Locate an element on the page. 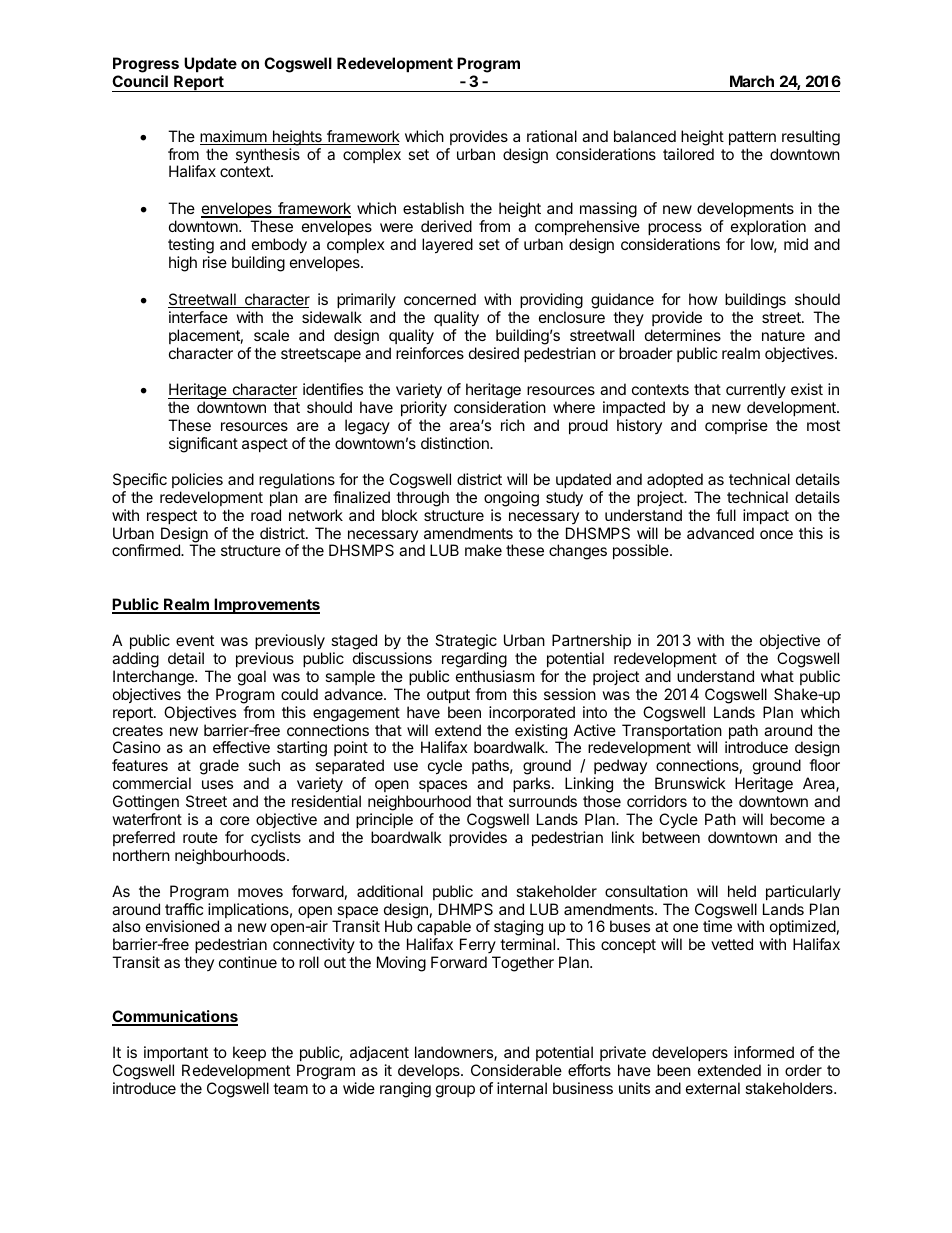  rational is located at coordinates (552, 136).
